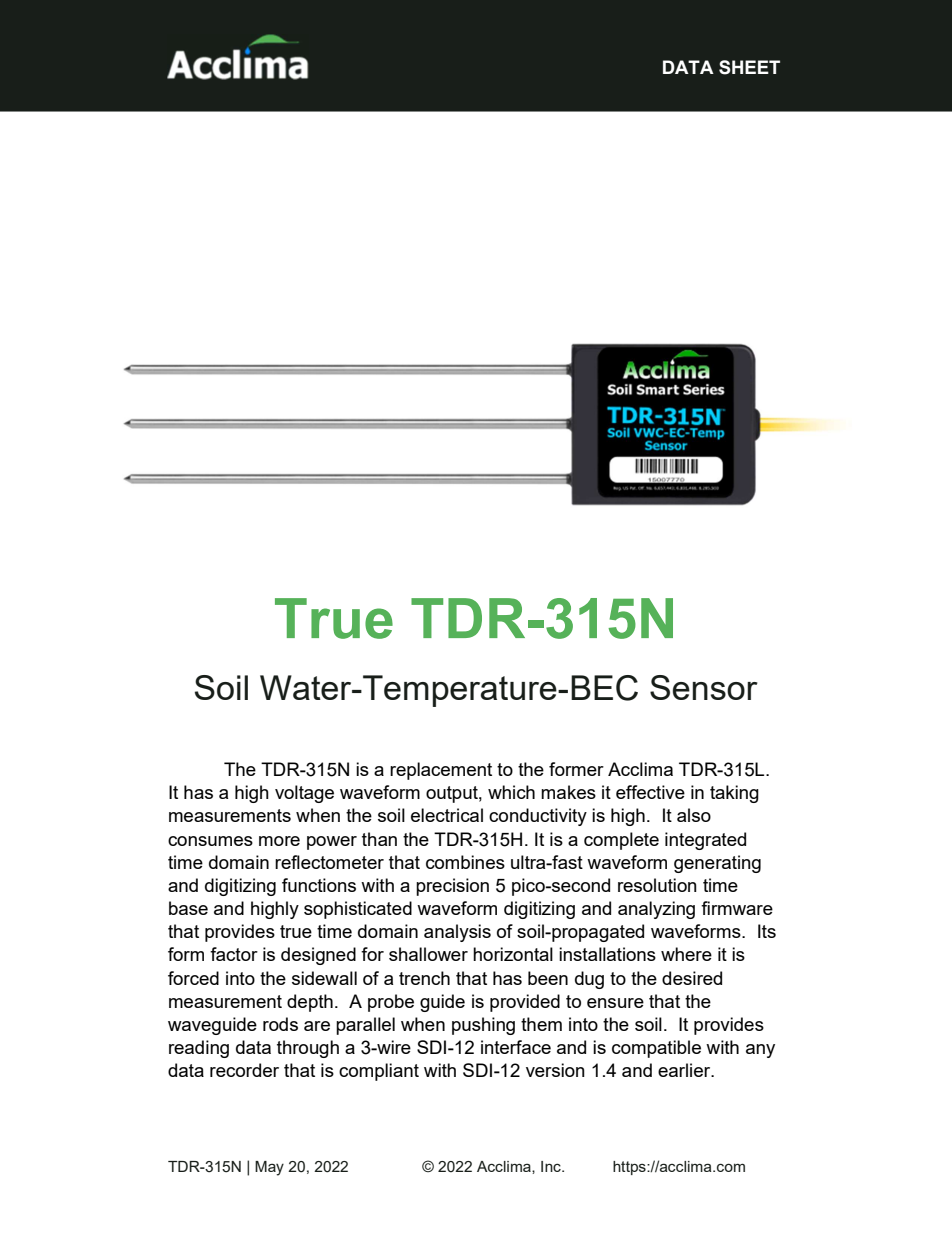 Image resolution: width=952 pixels, height=1233 pixels. Describe the element at coordinates (441, 771) in the screenshot. I see `replacement` at that location.
